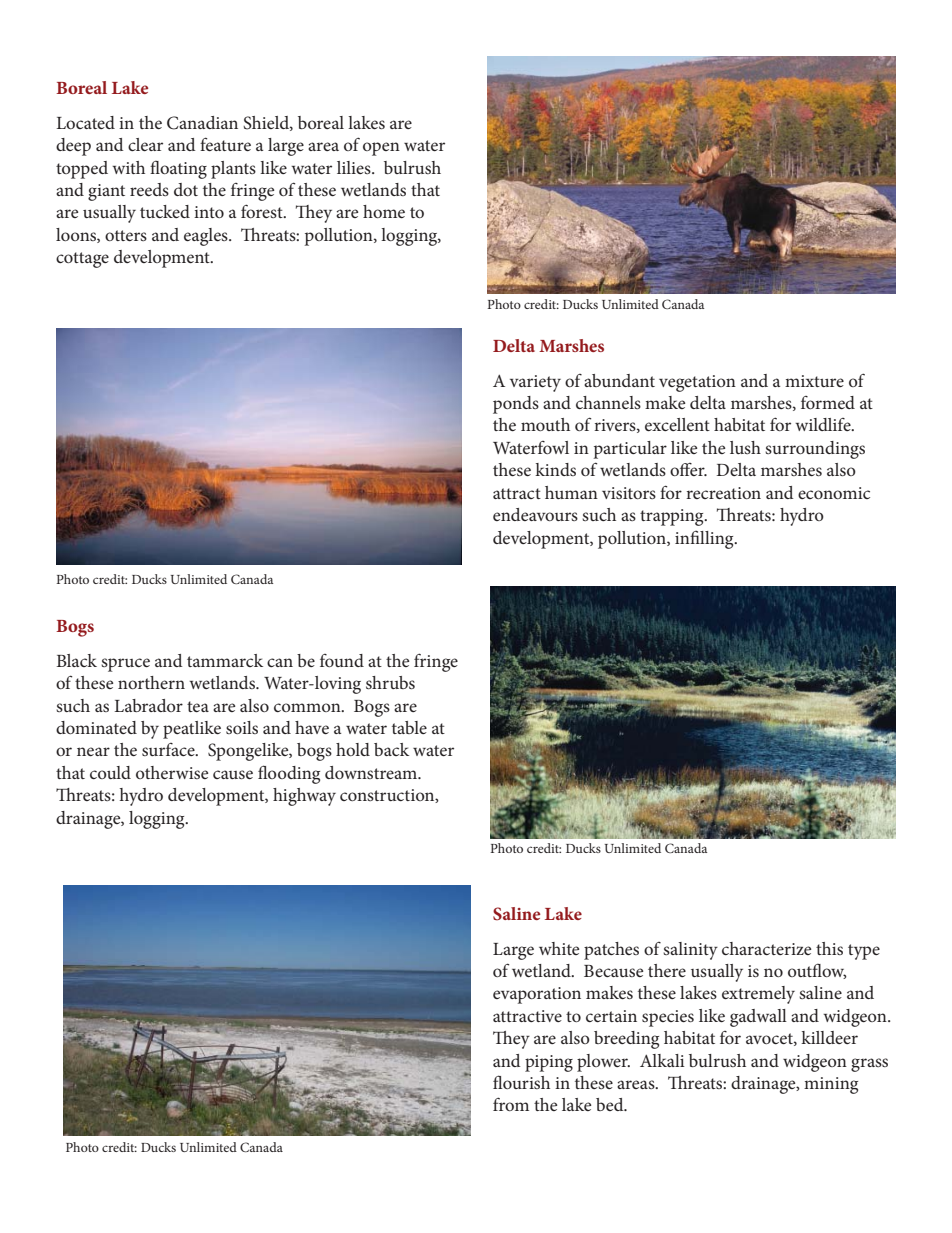 This screenshot has height=1233, width=952. Describe the element at coordinates (511, 1104) in the screenshot. I see `from` at that location.
